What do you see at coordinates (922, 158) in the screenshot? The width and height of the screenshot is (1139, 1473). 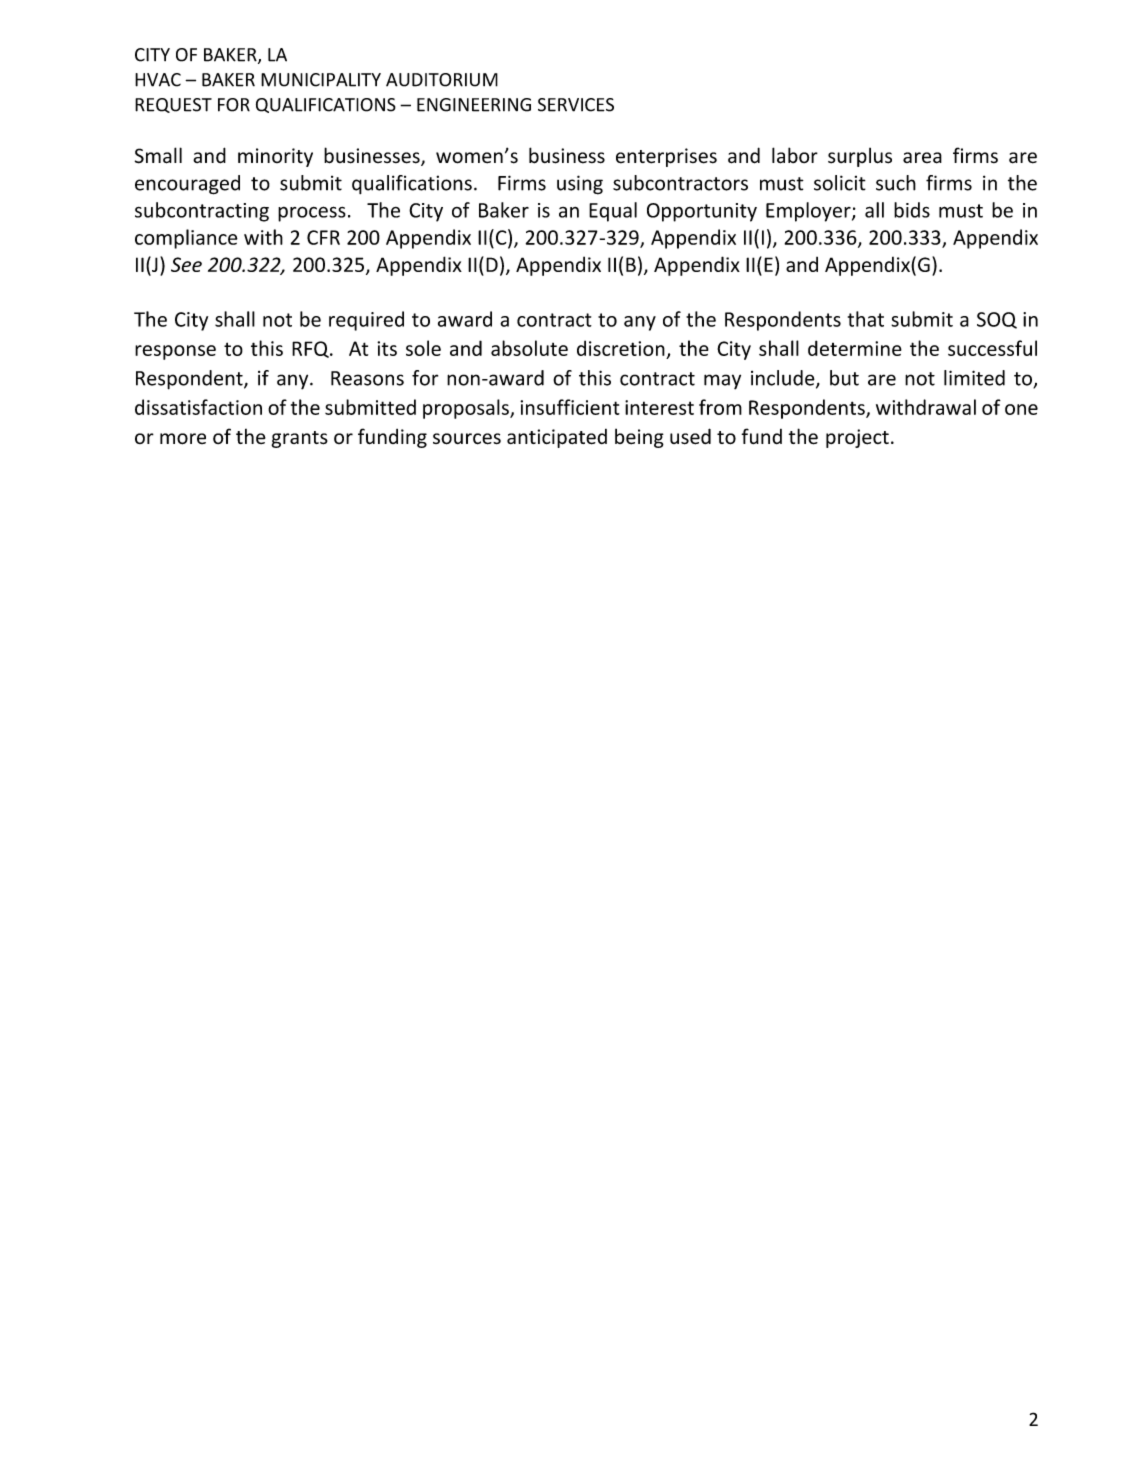 I see `area` at bounding box center [922, 158].
